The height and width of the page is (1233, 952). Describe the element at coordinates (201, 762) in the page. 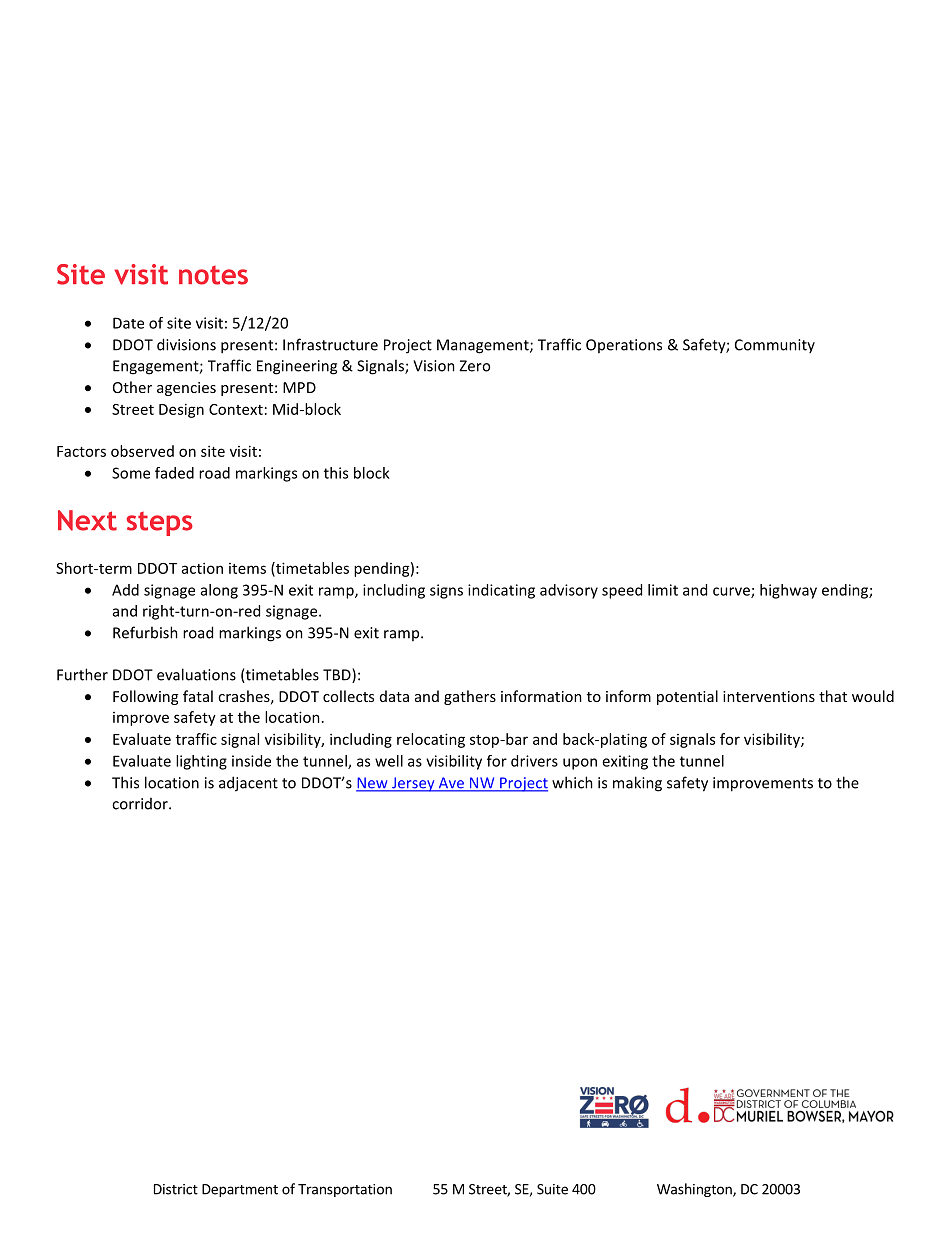

I see `lighting` at that location.
